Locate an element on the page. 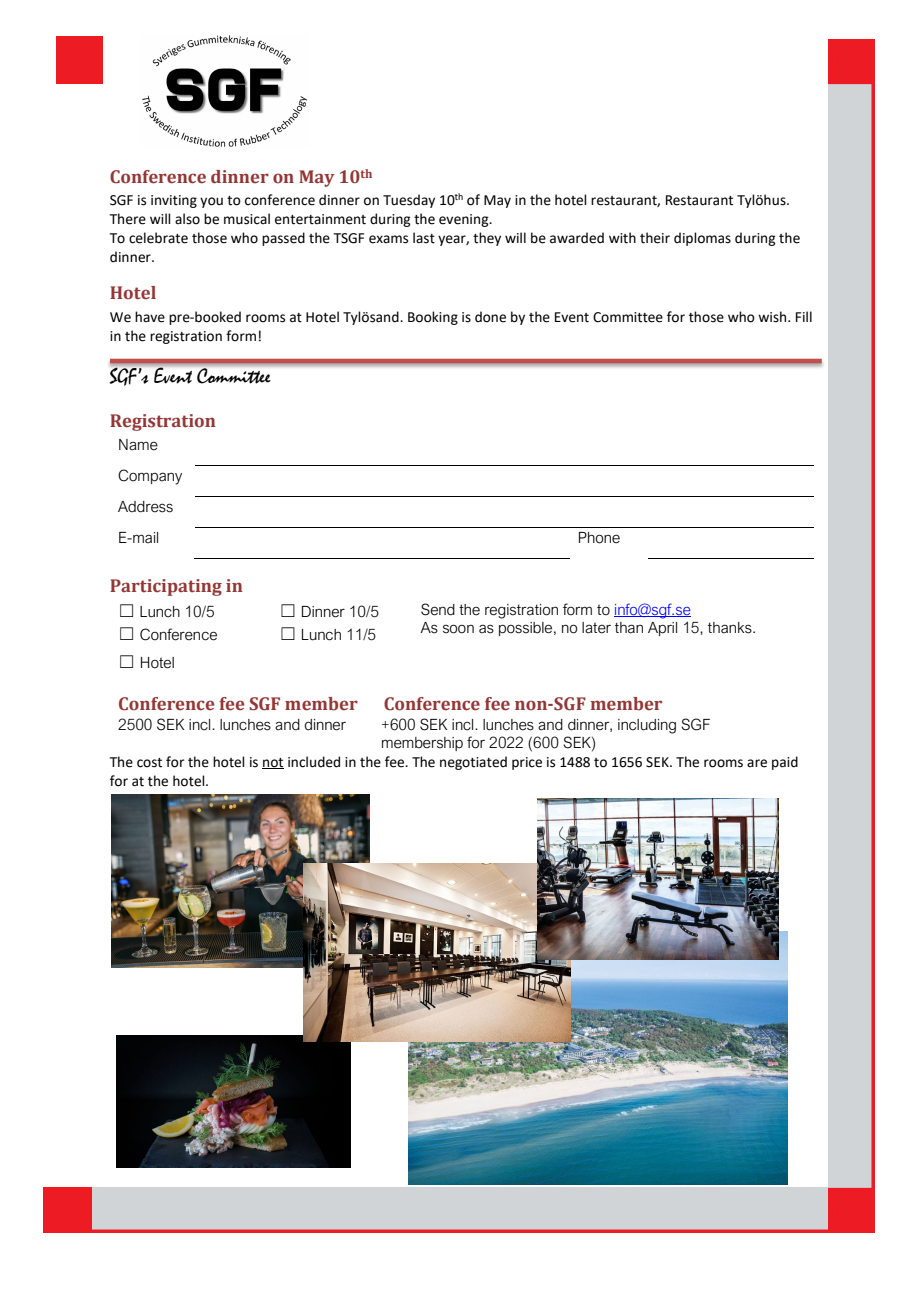  Booking is located at coordinates (433, 318).
